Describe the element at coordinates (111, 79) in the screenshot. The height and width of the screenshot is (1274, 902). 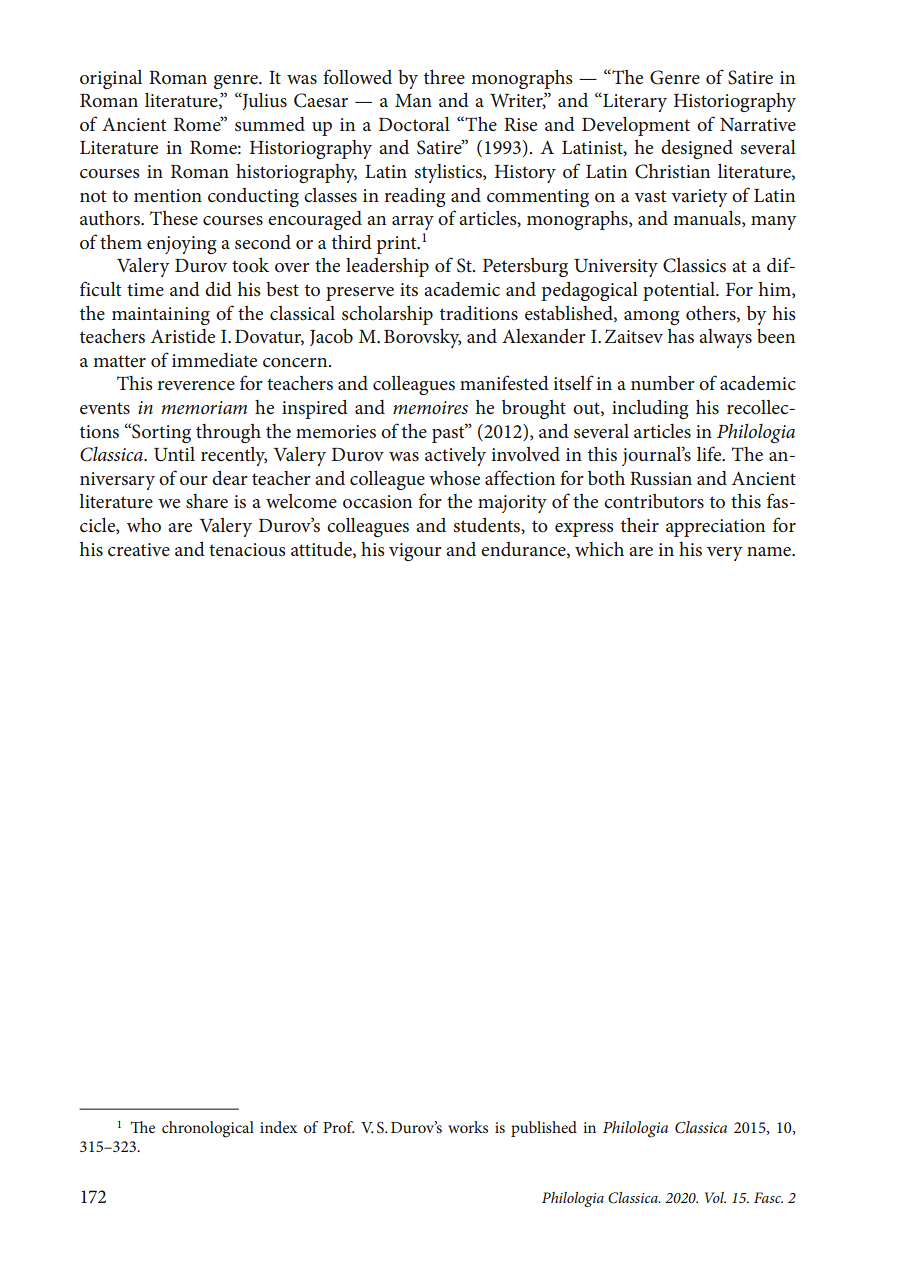
I see `original` at that location.
